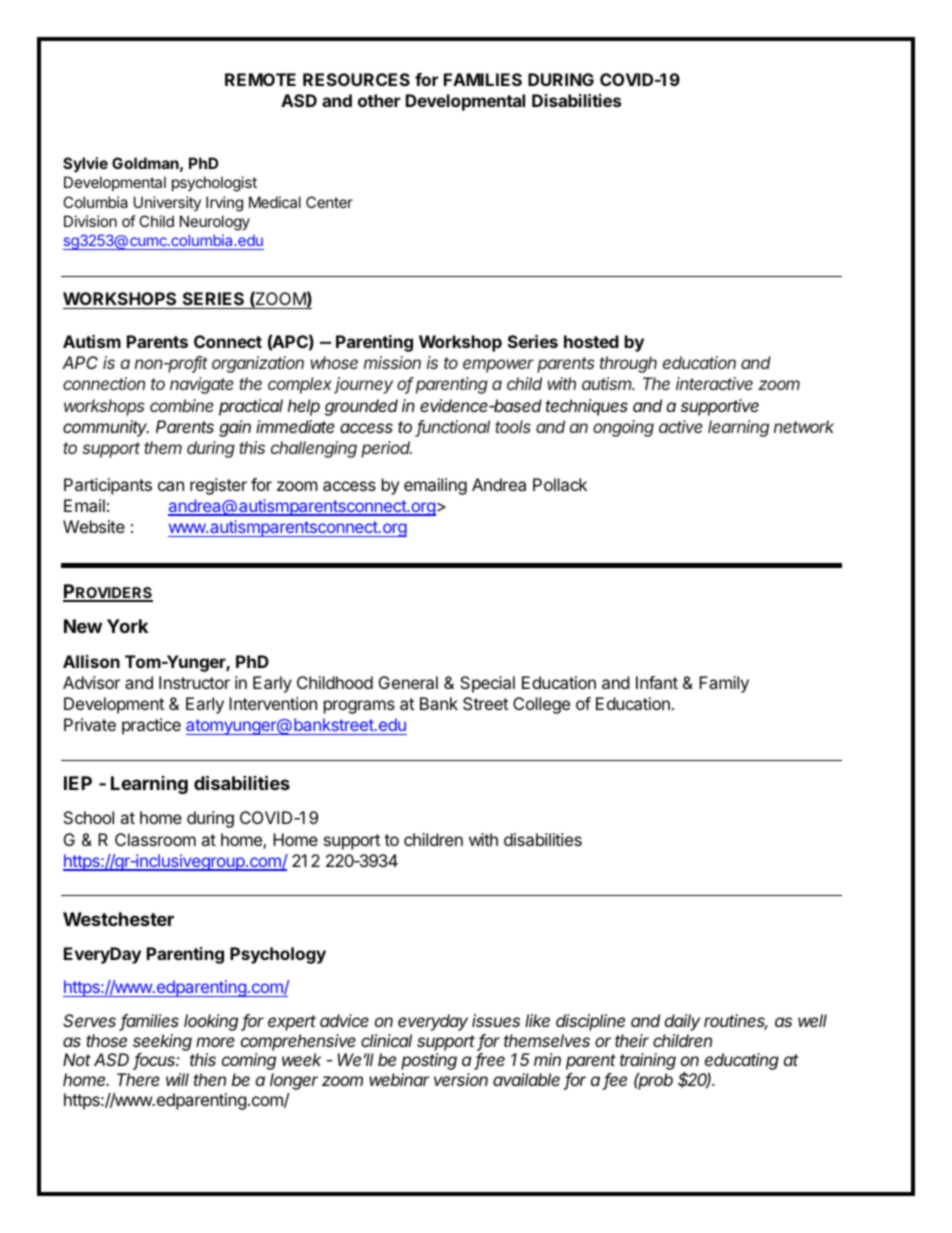 This screenshot has width=952, height=1233. Describe the element at coordinates (742, 1063) in the screenshot. I see `educating` at that location.
